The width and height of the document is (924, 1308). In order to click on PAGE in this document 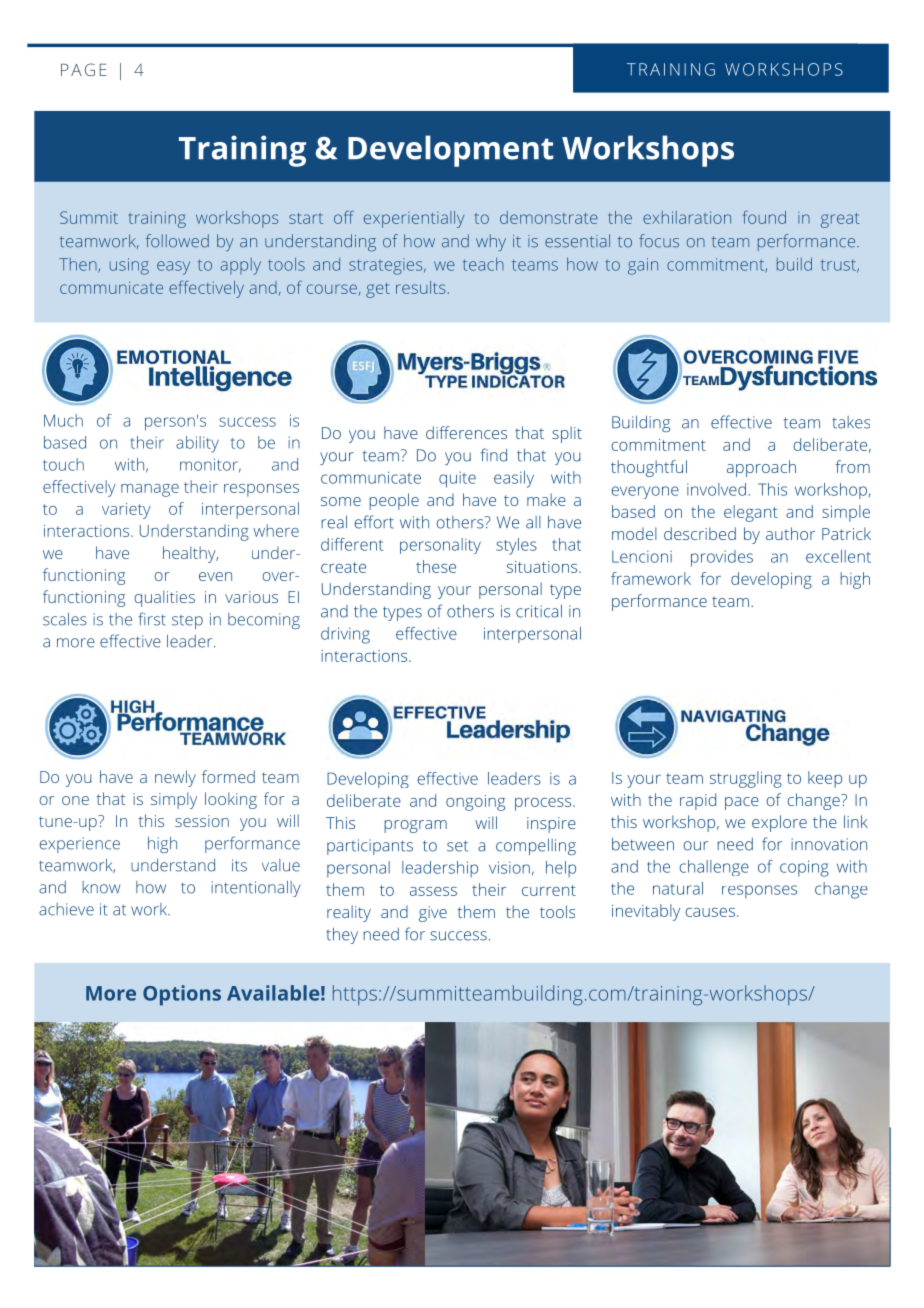, I will do `click(84, 69)`.
